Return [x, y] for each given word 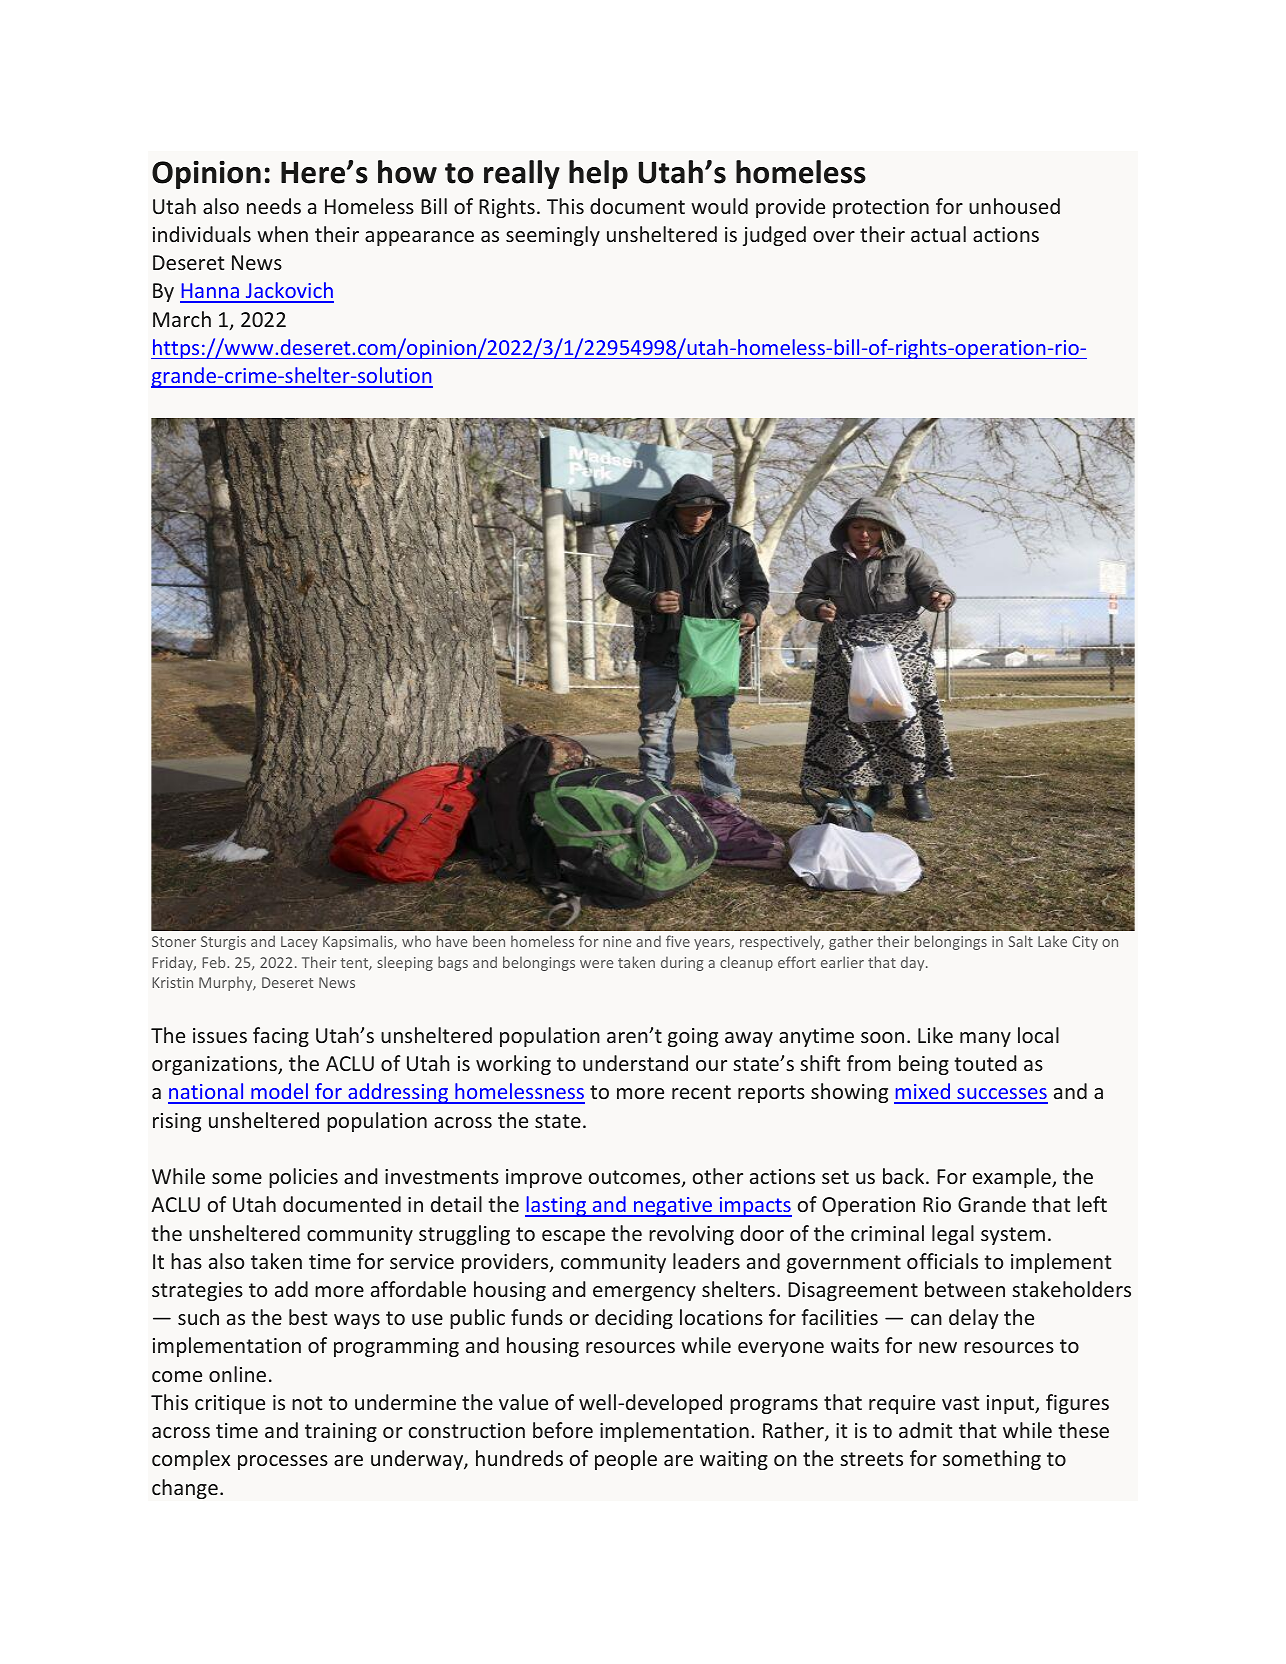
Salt [1020, 941]
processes [283, 1462]
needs [274, 206]
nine [617, 941]
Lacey [299, 943]
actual [938, 234]
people [626, 1460]
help [598, 174]
